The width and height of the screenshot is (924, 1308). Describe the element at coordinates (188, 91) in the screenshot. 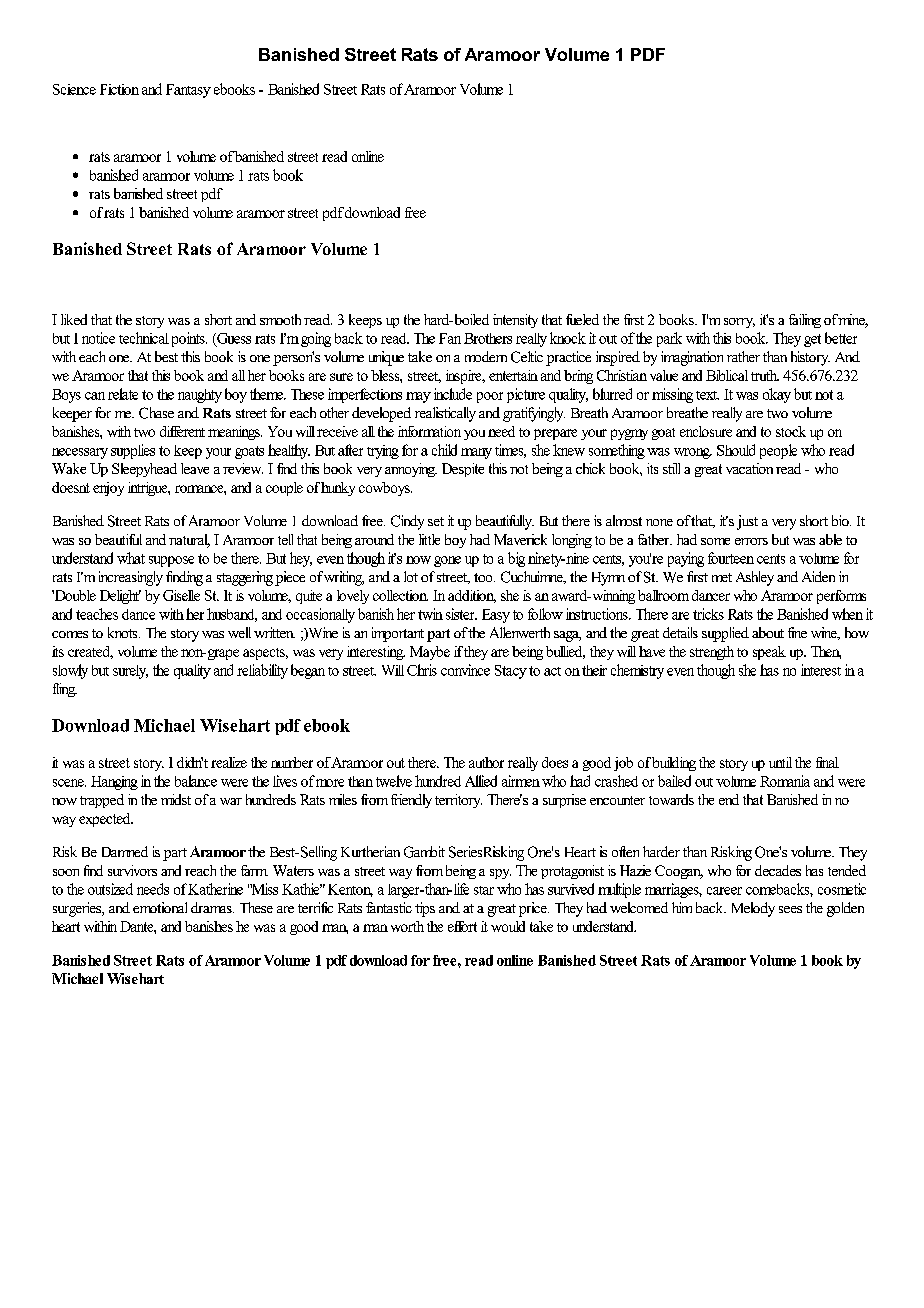

I see `Fantasy` at that location.
